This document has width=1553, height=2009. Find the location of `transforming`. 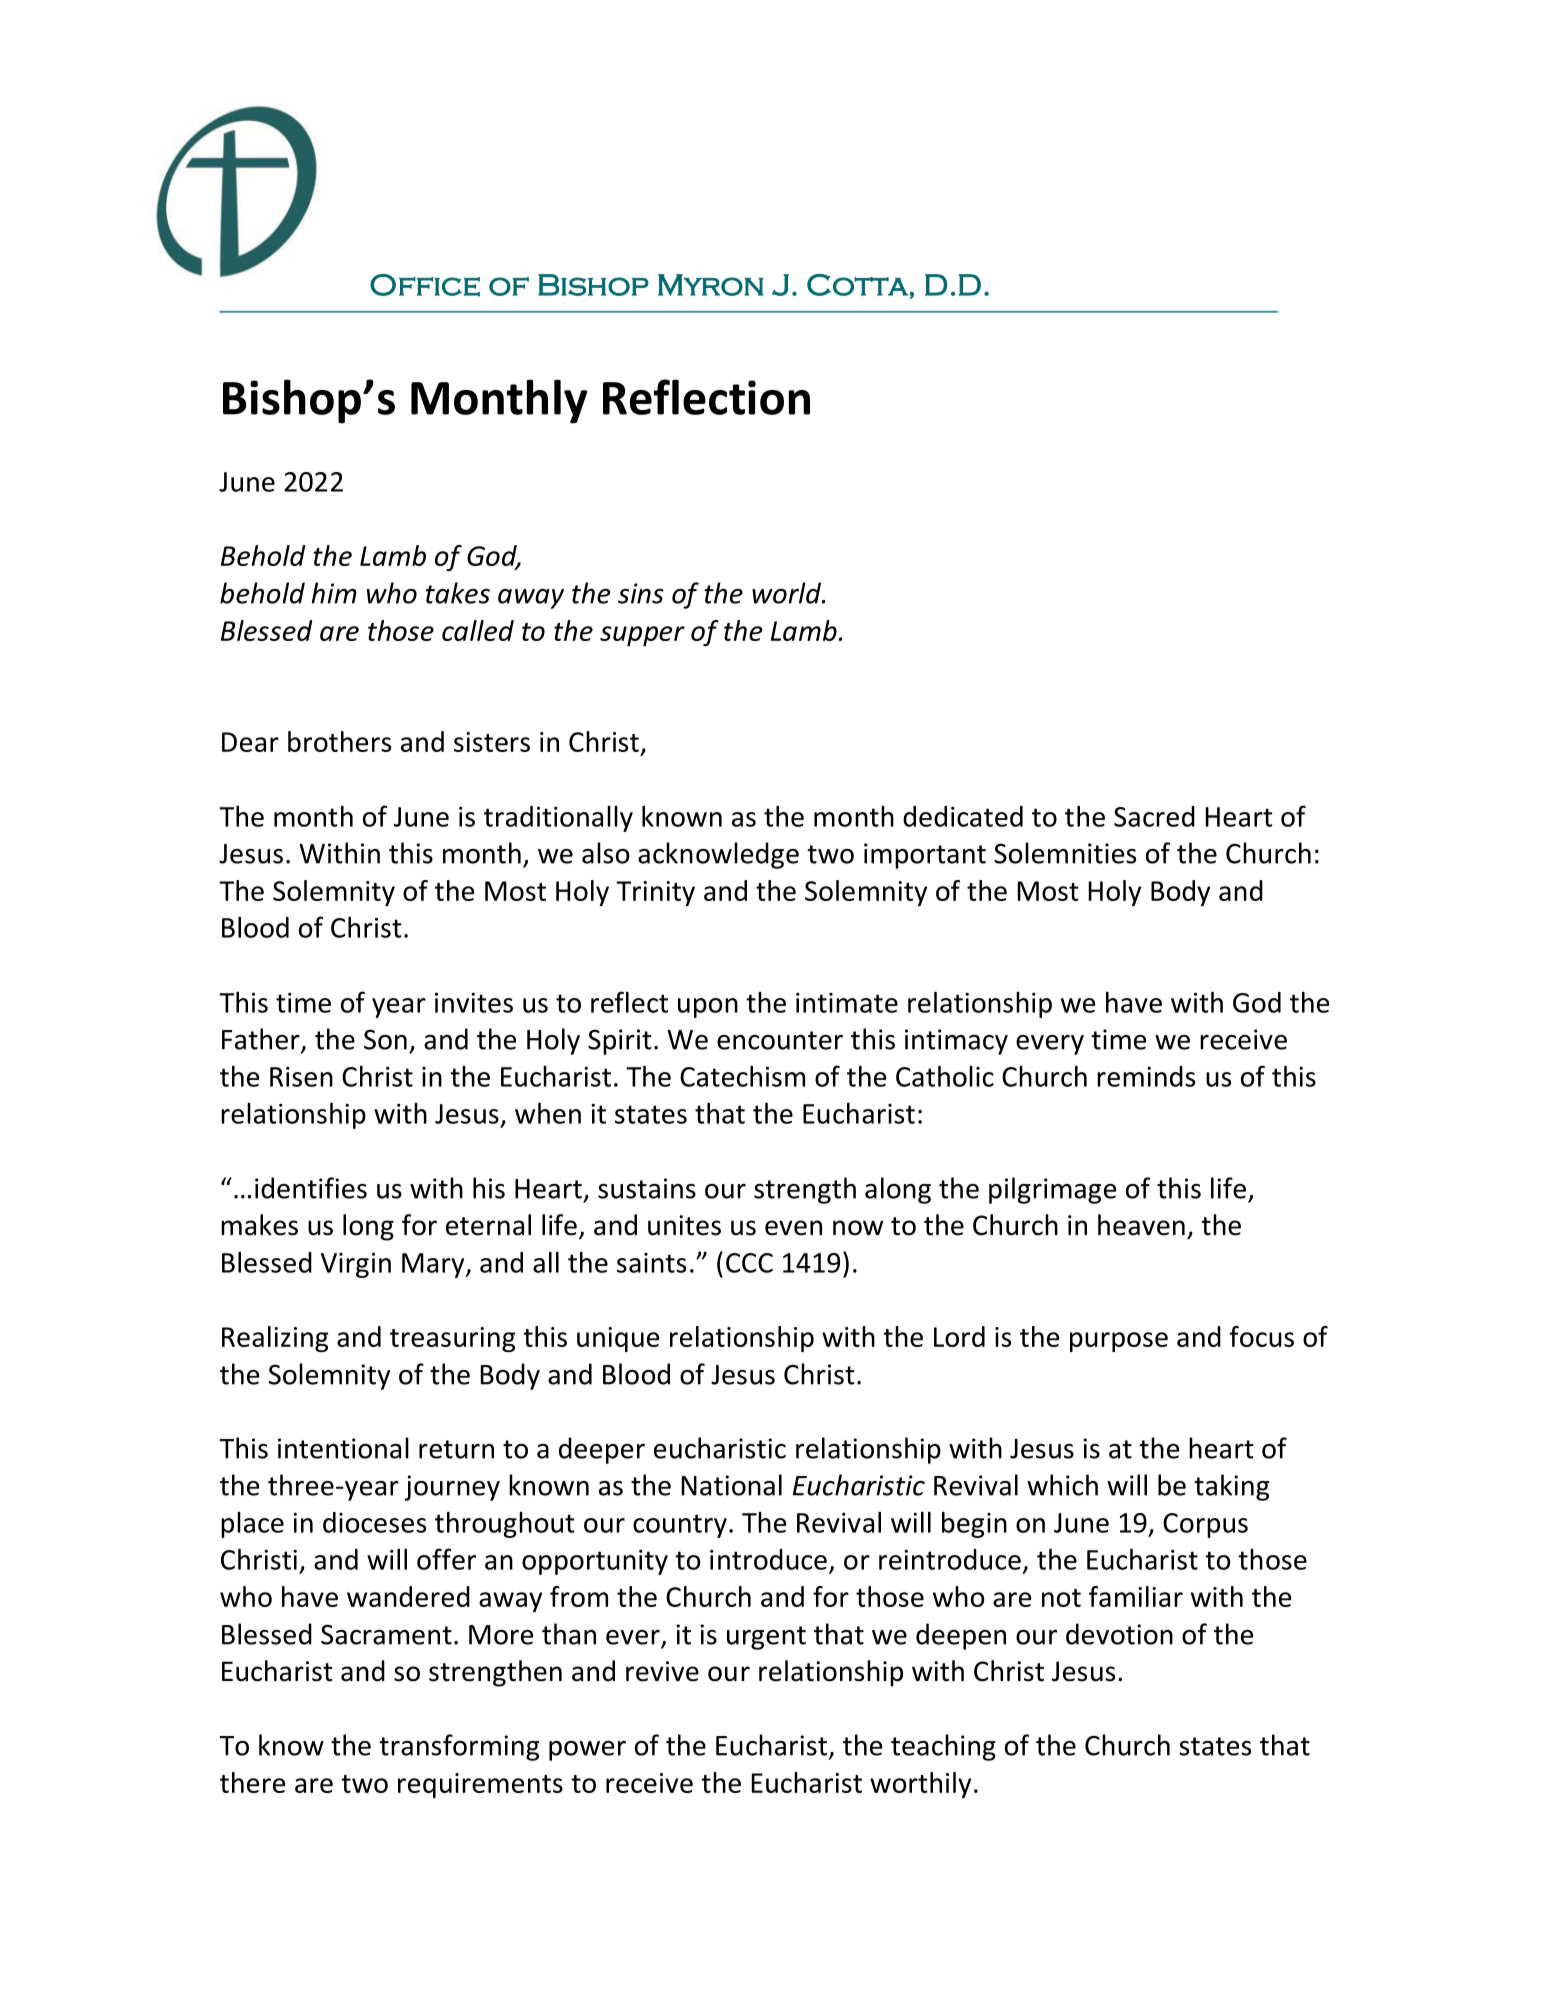

transforming is located at coordinates (459, 1747).
